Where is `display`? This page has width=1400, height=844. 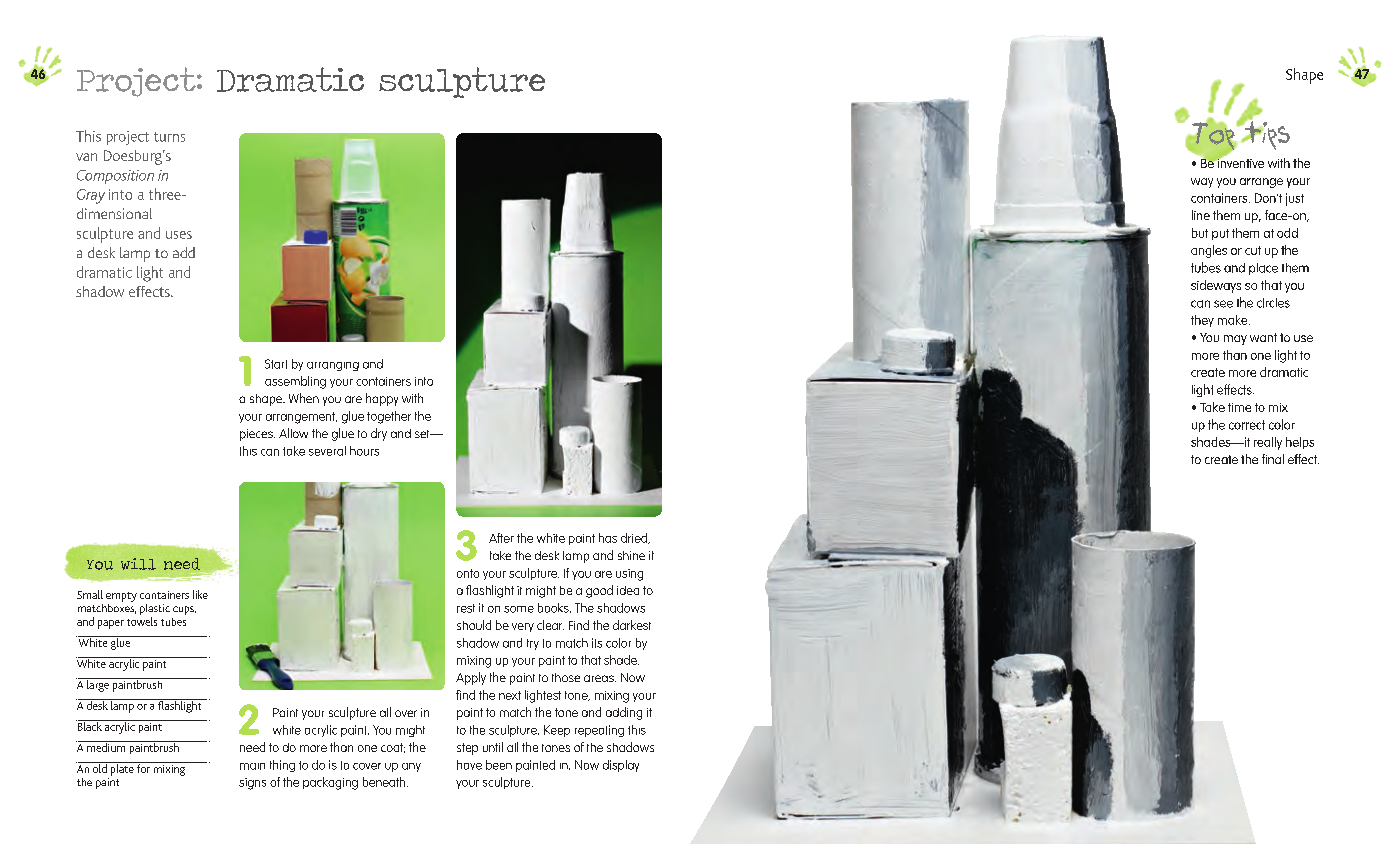
display is located at coordinates (621, 766).
